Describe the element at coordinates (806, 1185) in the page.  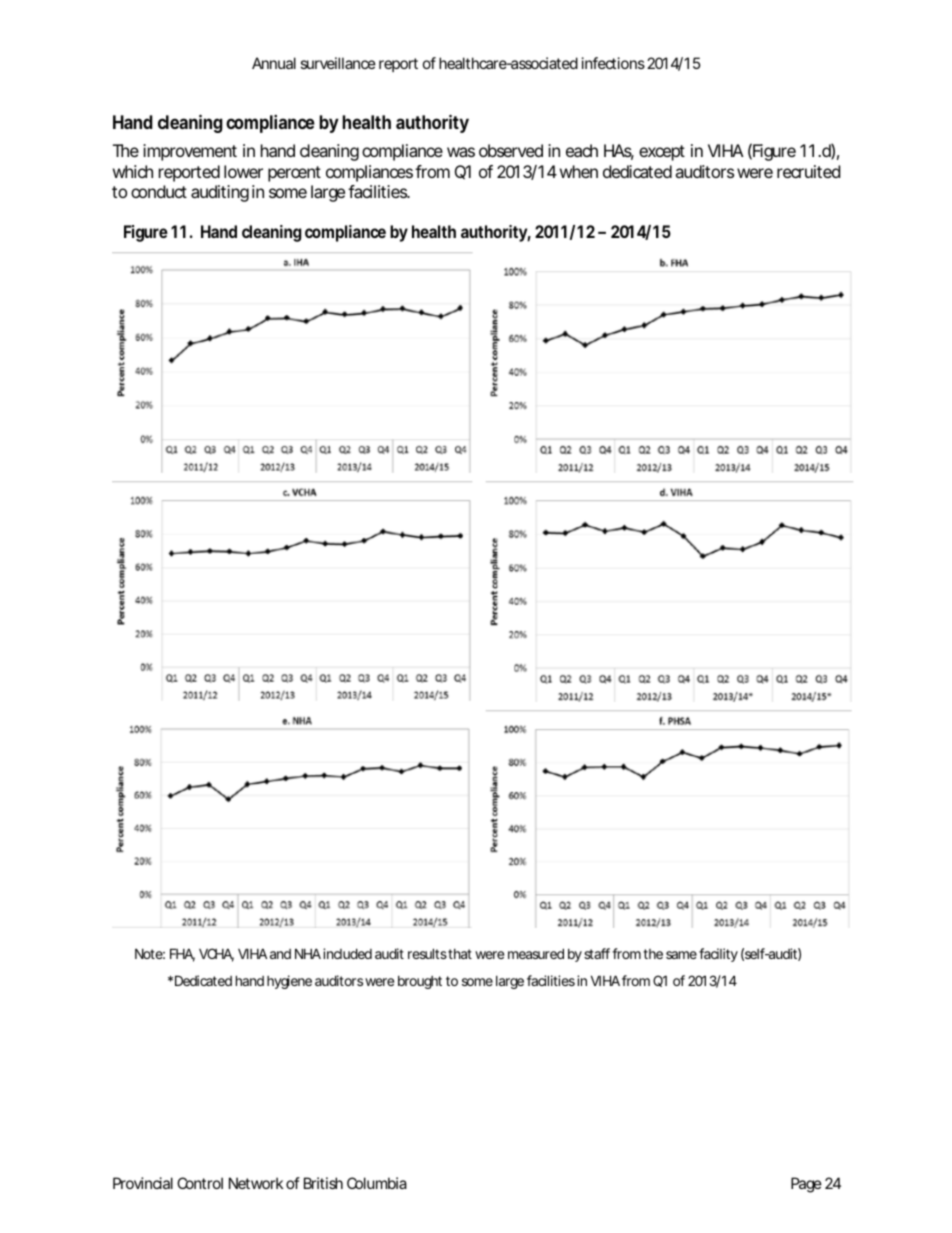
I see `Page` at that location.
